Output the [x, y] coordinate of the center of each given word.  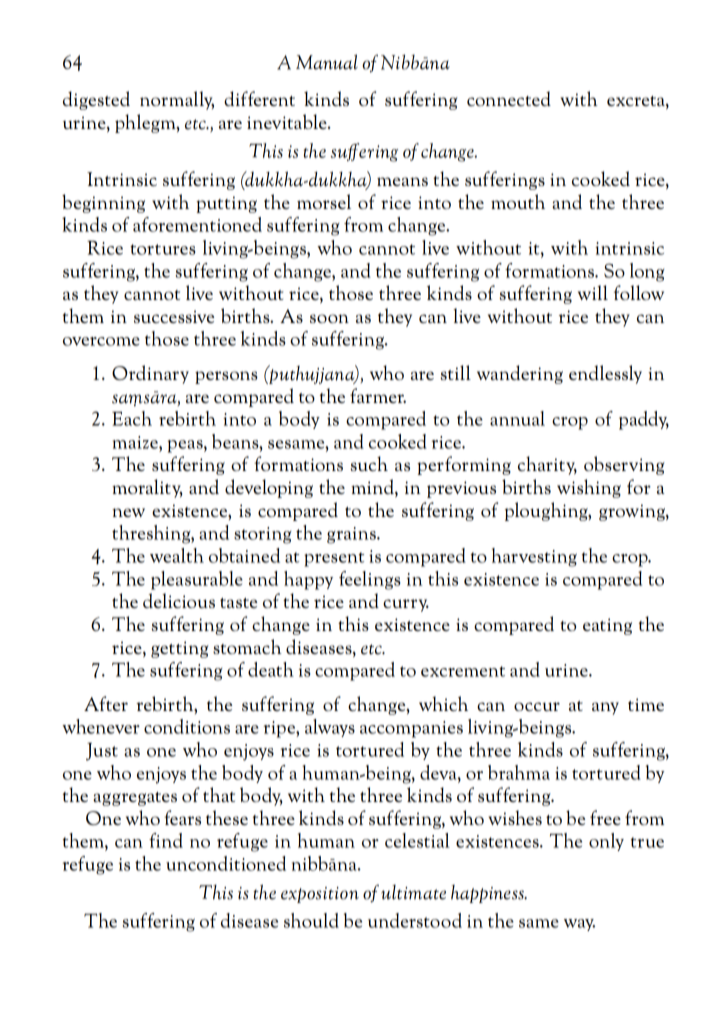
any [605, 708]
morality [147, 488]
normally [177, 100]
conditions [187, 726]
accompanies [411, 729]
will [593, 292]
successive [174, 316]
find [166, 840]
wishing [589, 488]
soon [329, 318]
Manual [327, 62]
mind [373, 488]
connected [509, 98]
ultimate [413, 892]
